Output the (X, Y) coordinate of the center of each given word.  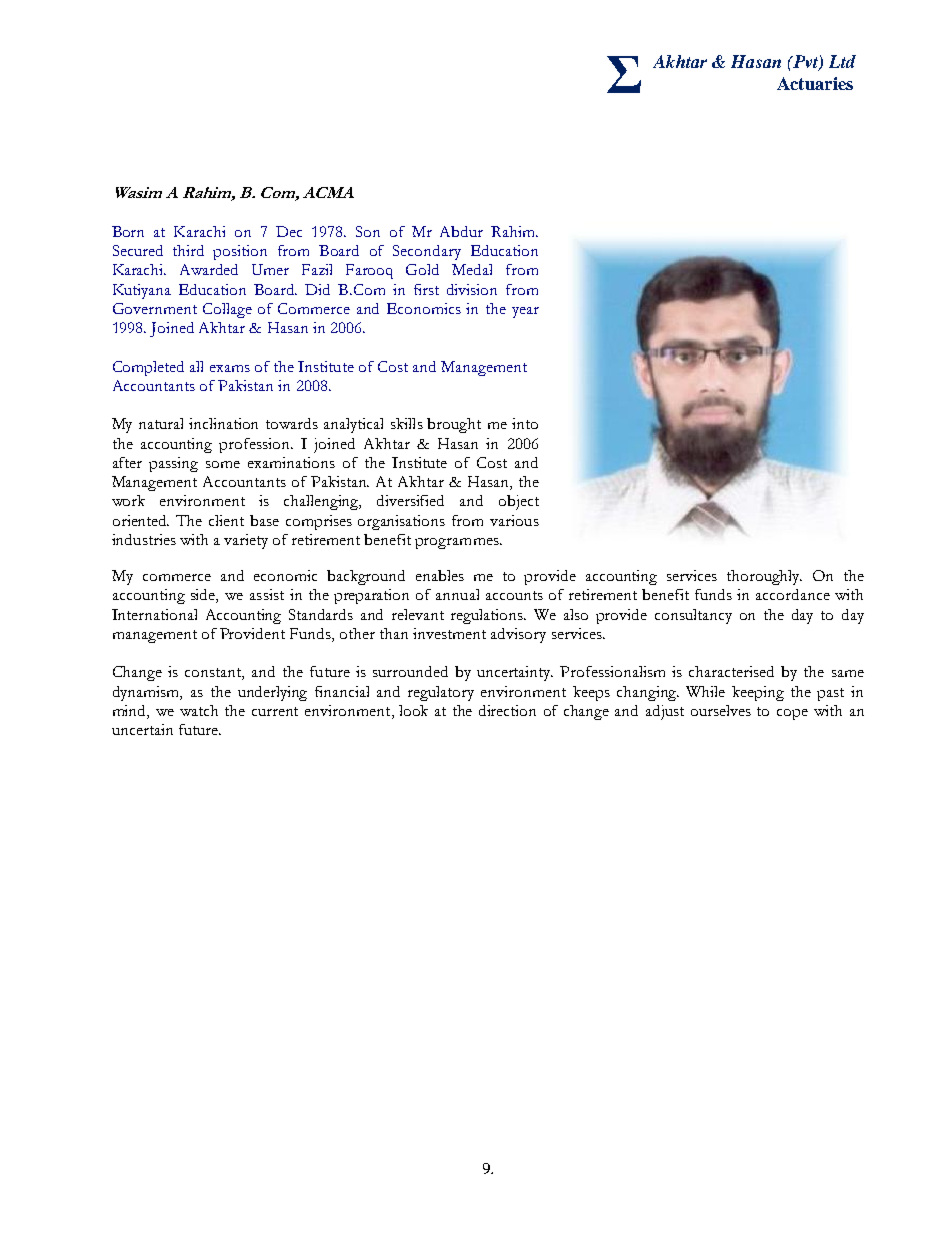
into (525, 423)
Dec (289, 231)
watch (199, 710)
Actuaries (815, 83)
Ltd (842, 61)
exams (230, 368)
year (525, 312)
